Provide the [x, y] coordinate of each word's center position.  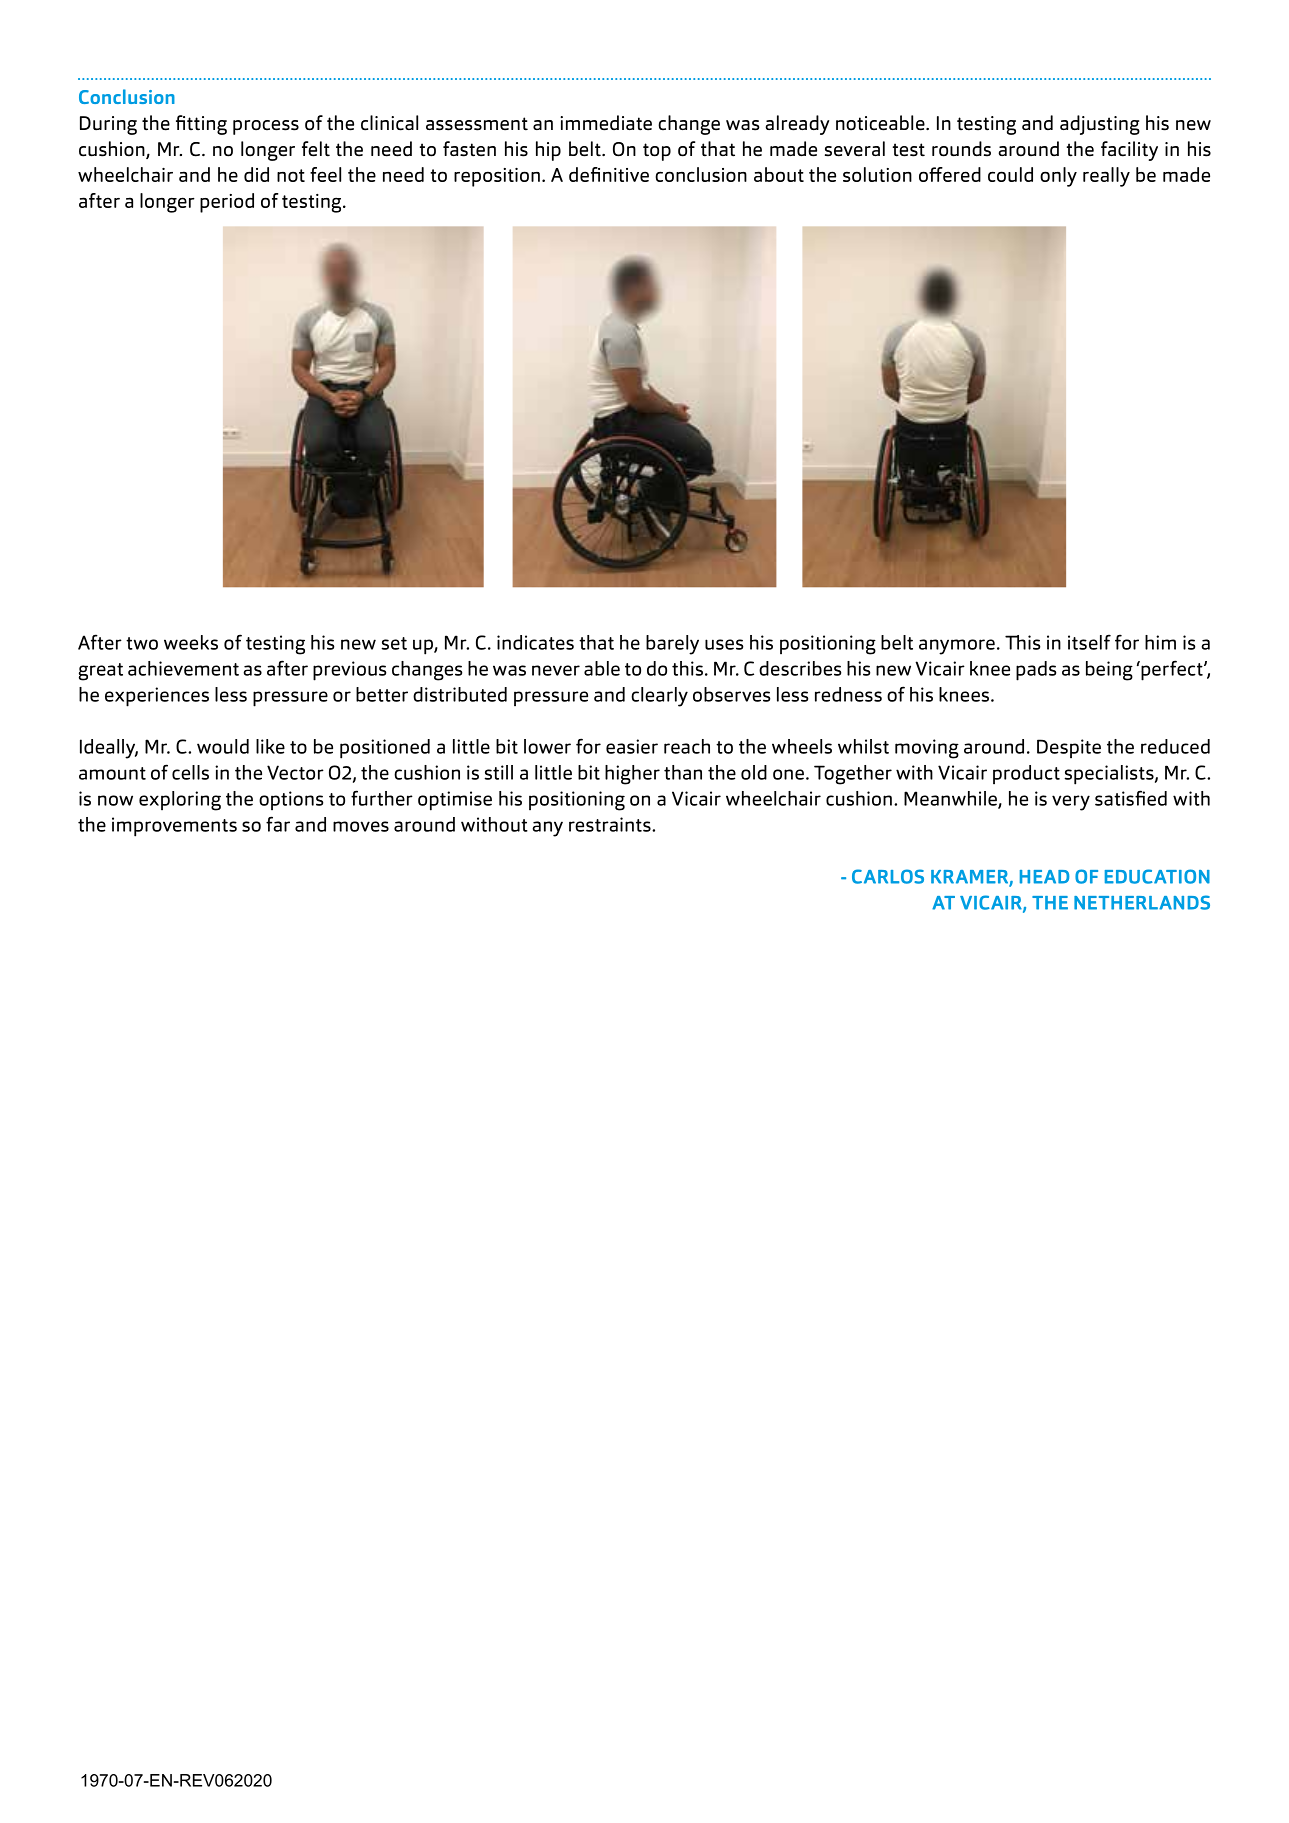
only [1058, 177]
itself [1089, 642]
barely [672, 645]
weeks [191, 642]
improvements [174, 827]
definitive [609, 174]
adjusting [1100, 125]
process [266, 127]
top [657, 152]
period [227, 203]
